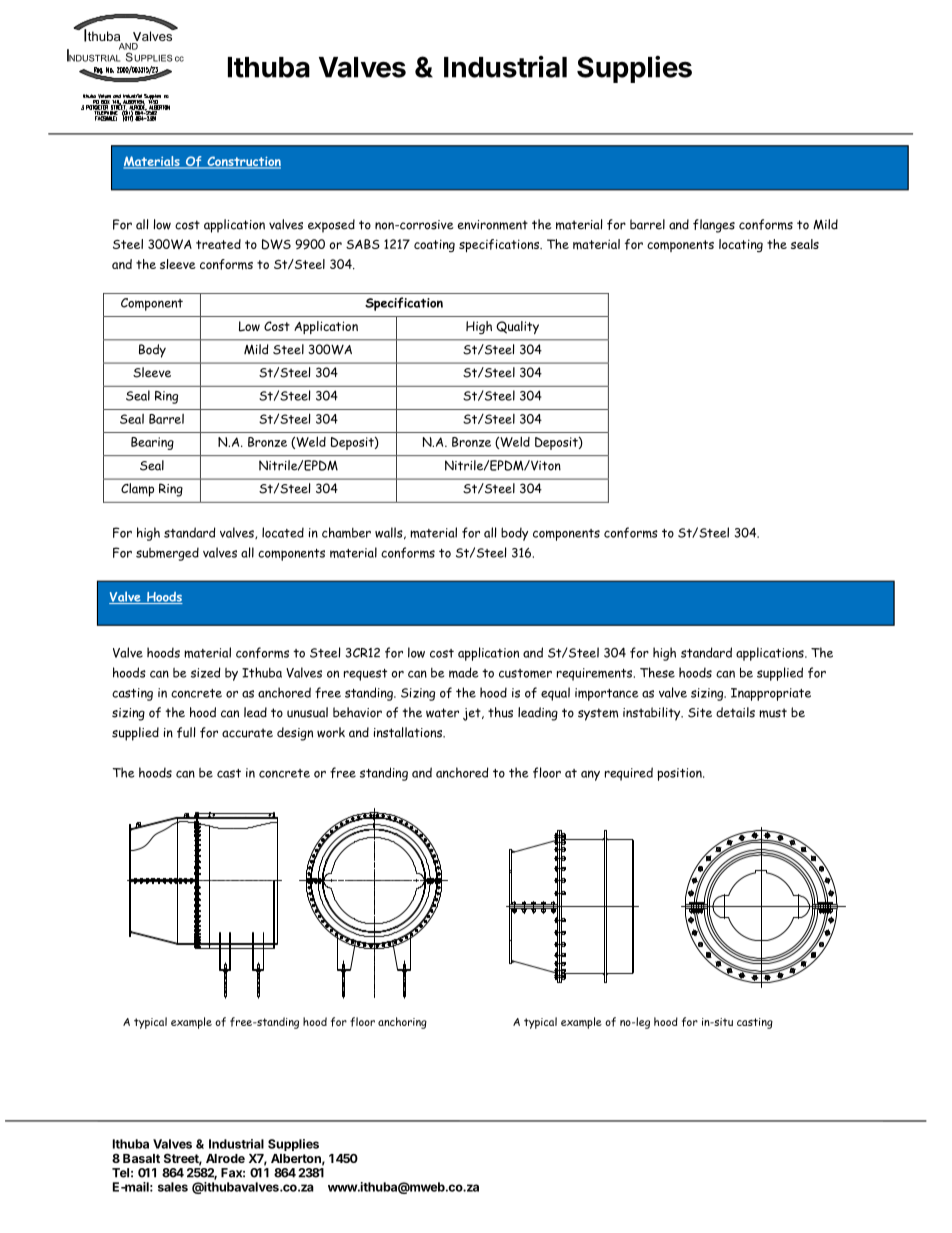  What do you see at coordinates (173, 1187) in the document?
I see `sales` at bounding box center [173, 1187].
